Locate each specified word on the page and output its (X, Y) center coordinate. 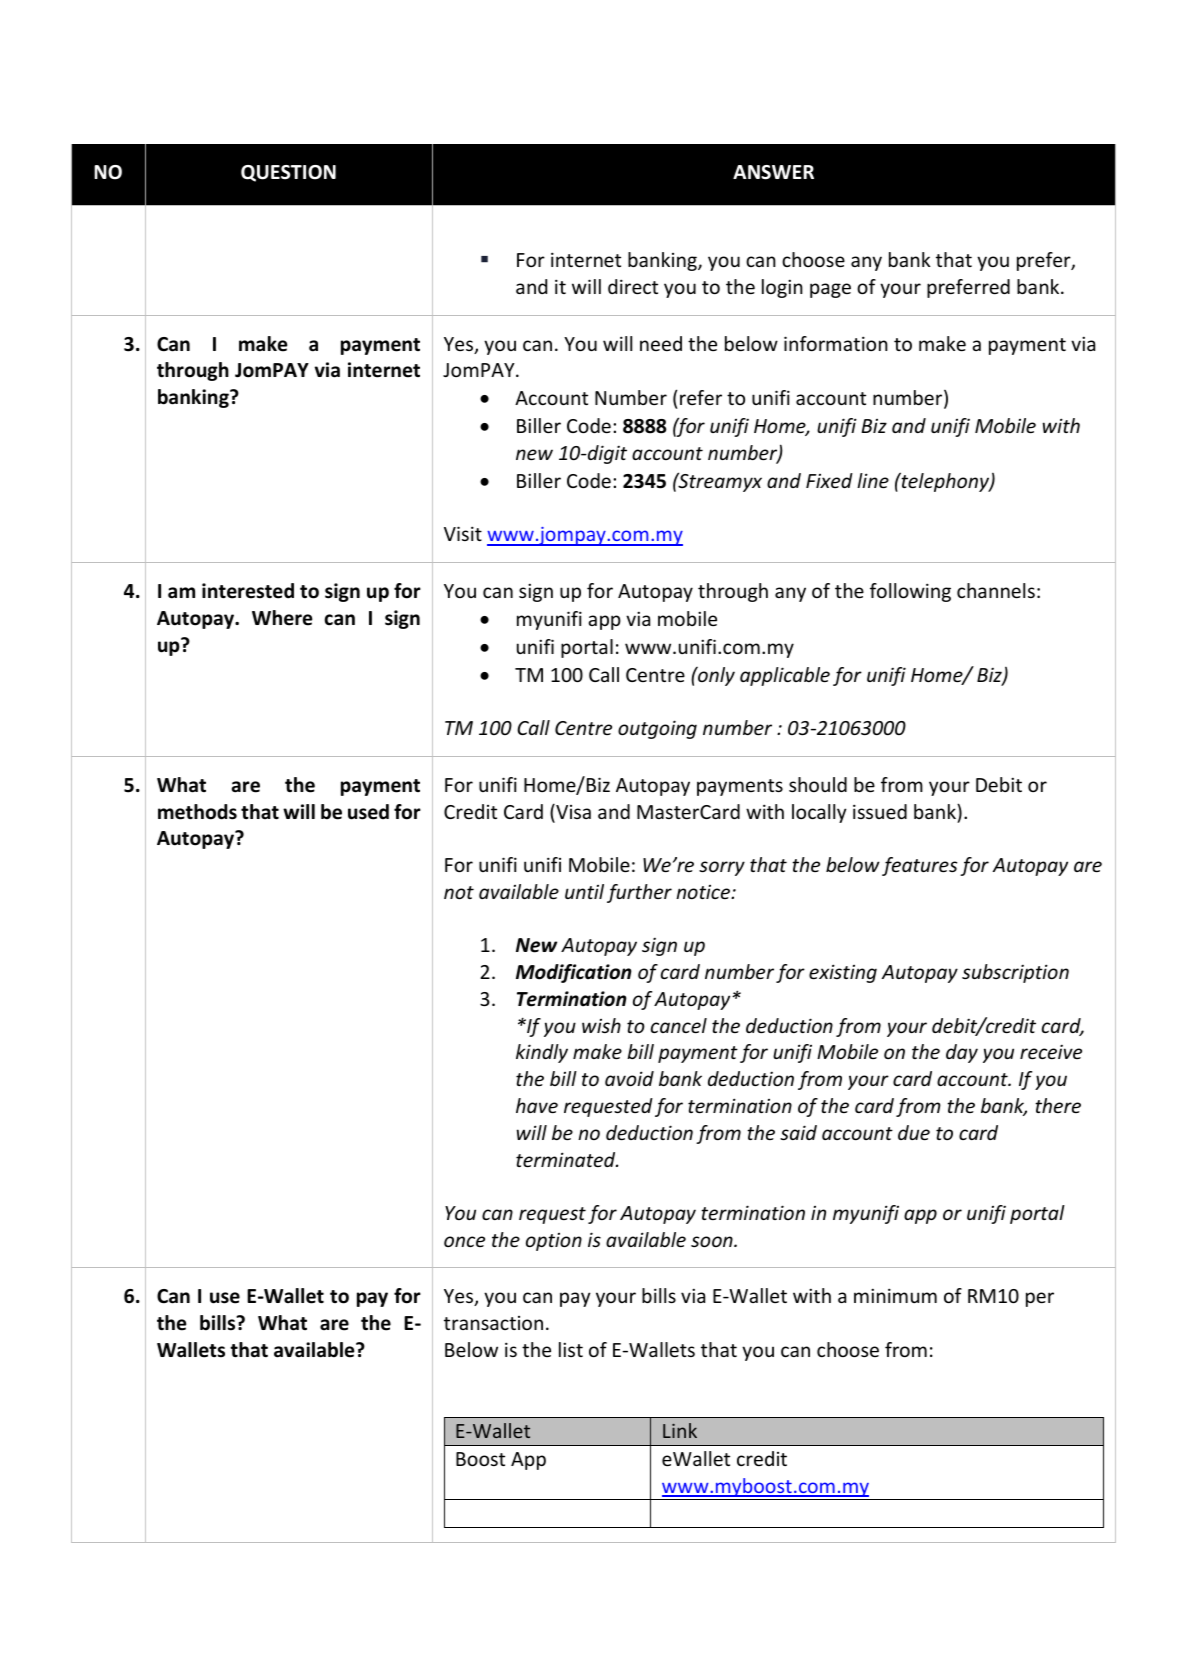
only (715, 676)
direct (633, 286)
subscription (1015, 973)
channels (996, 590)
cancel (679, 1025)
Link (680, 1430)
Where (282, 618)
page (830, 290)
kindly (542, 1053)
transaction (493, 1323)
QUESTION (288, 173)
